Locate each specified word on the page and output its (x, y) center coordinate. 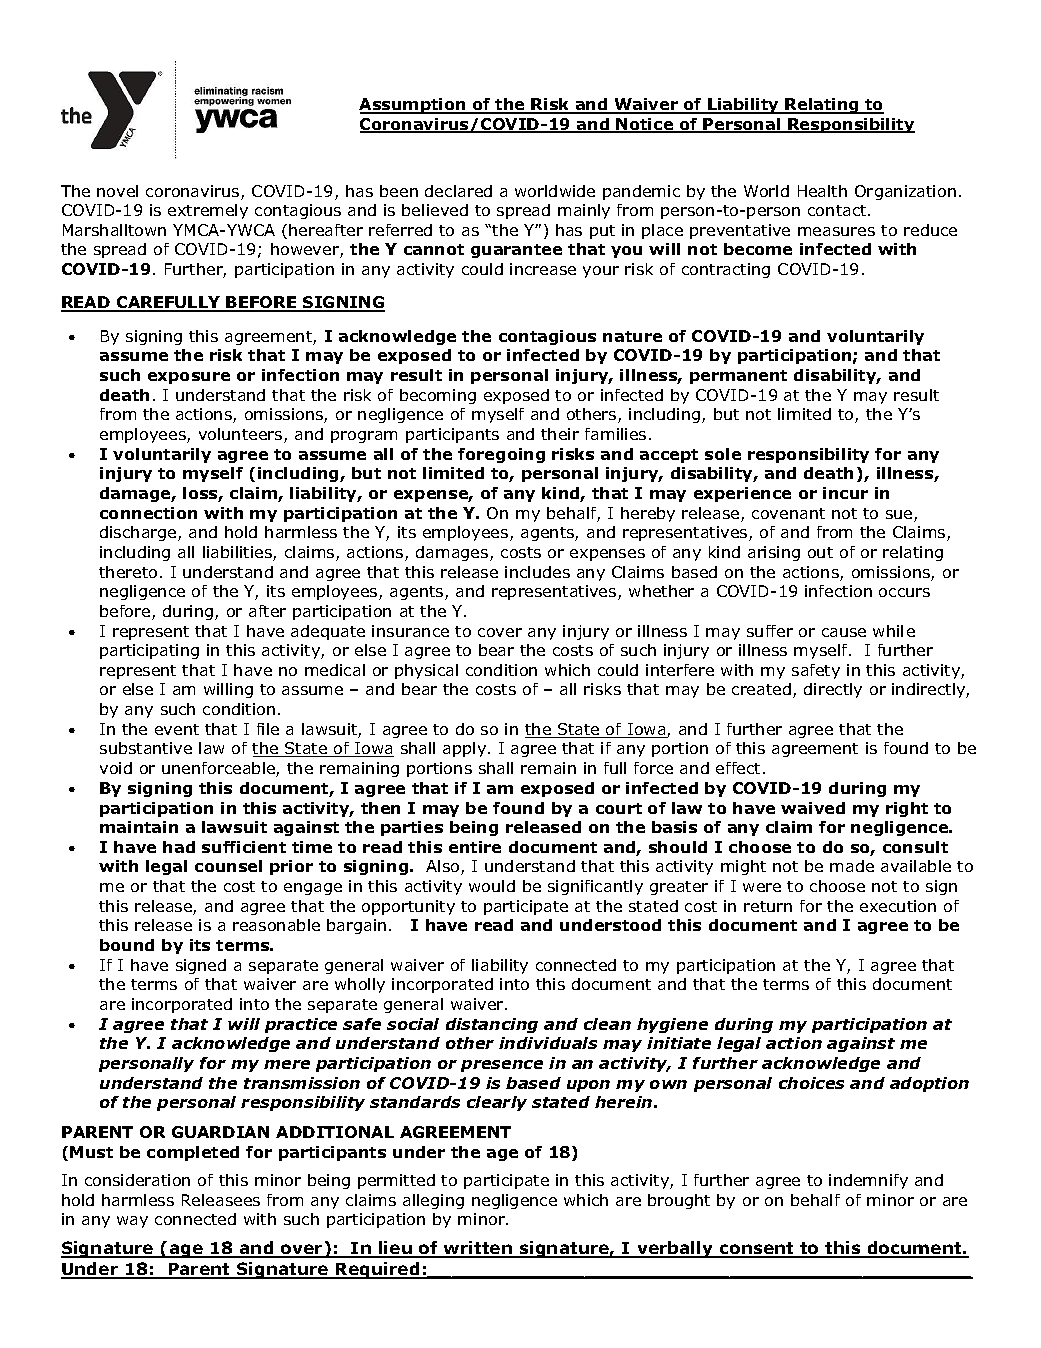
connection (148, 513)
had (179, 847)
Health (822, 191)
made (852, 866)
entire (475, 847)
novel (117, 191)
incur (845, 493)
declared (458, 191)
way (132, 1222)
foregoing (501, 455)
